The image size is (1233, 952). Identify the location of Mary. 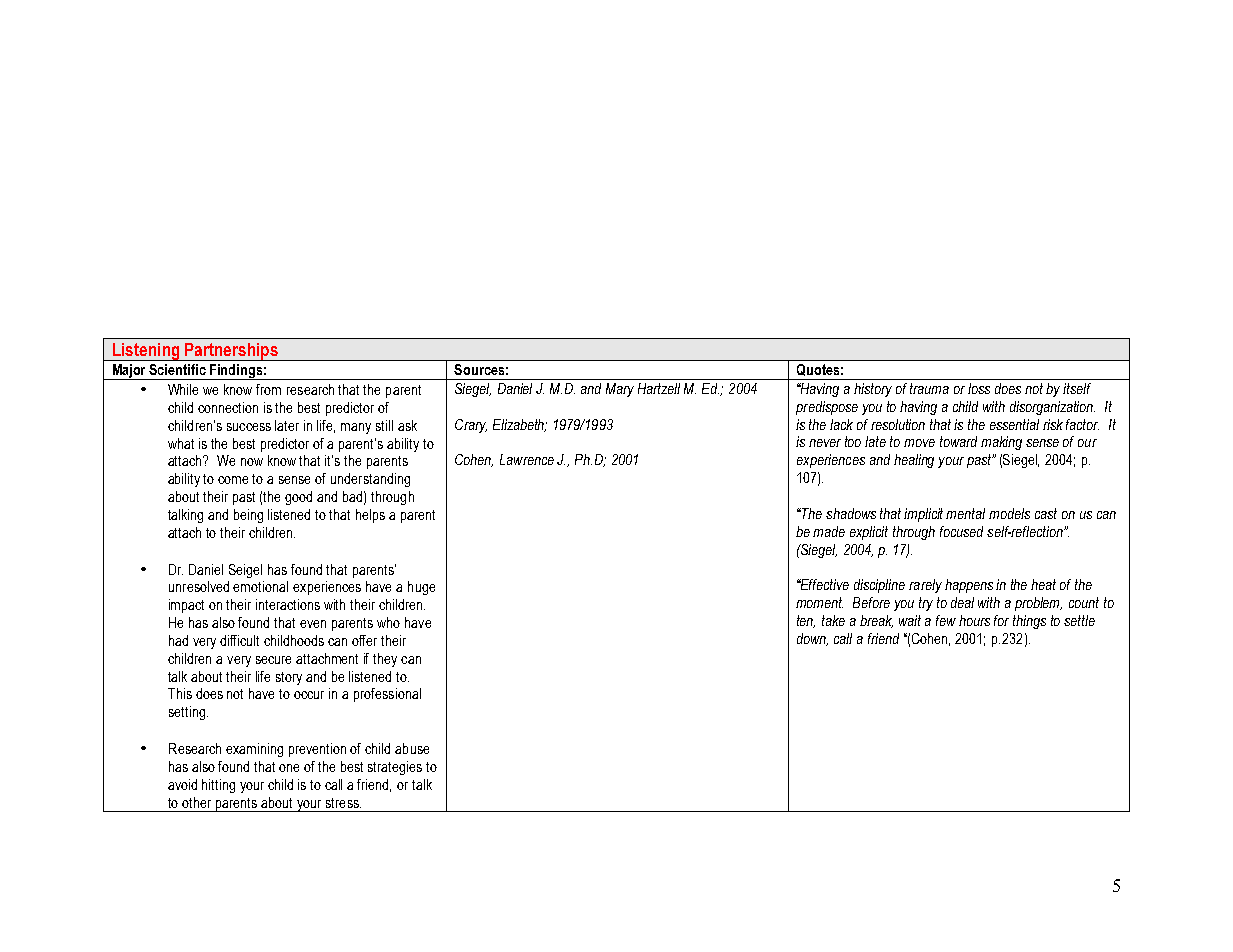
(620, 390).
